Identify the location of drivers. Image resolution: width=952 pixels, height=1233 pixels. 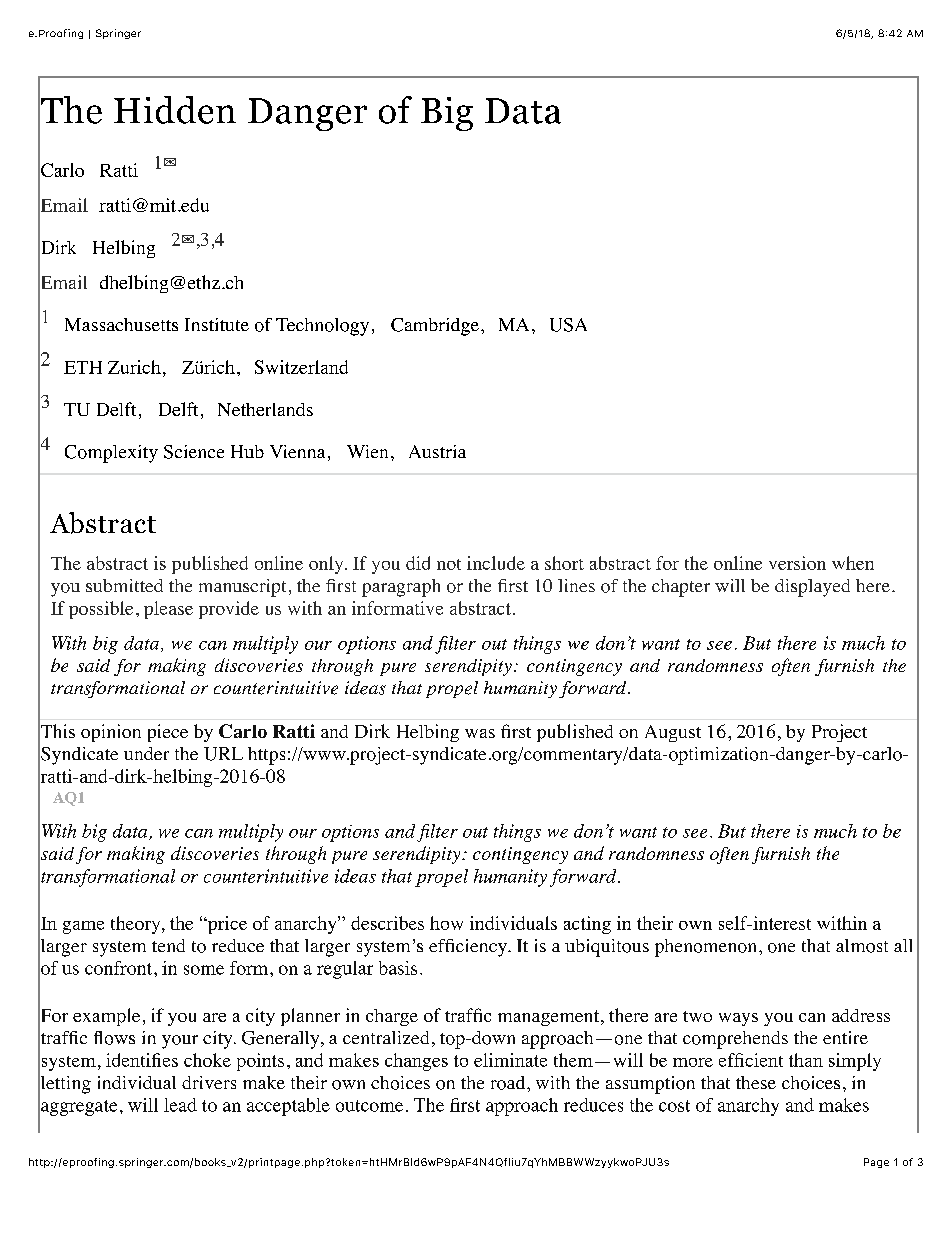
(209, 1082).
